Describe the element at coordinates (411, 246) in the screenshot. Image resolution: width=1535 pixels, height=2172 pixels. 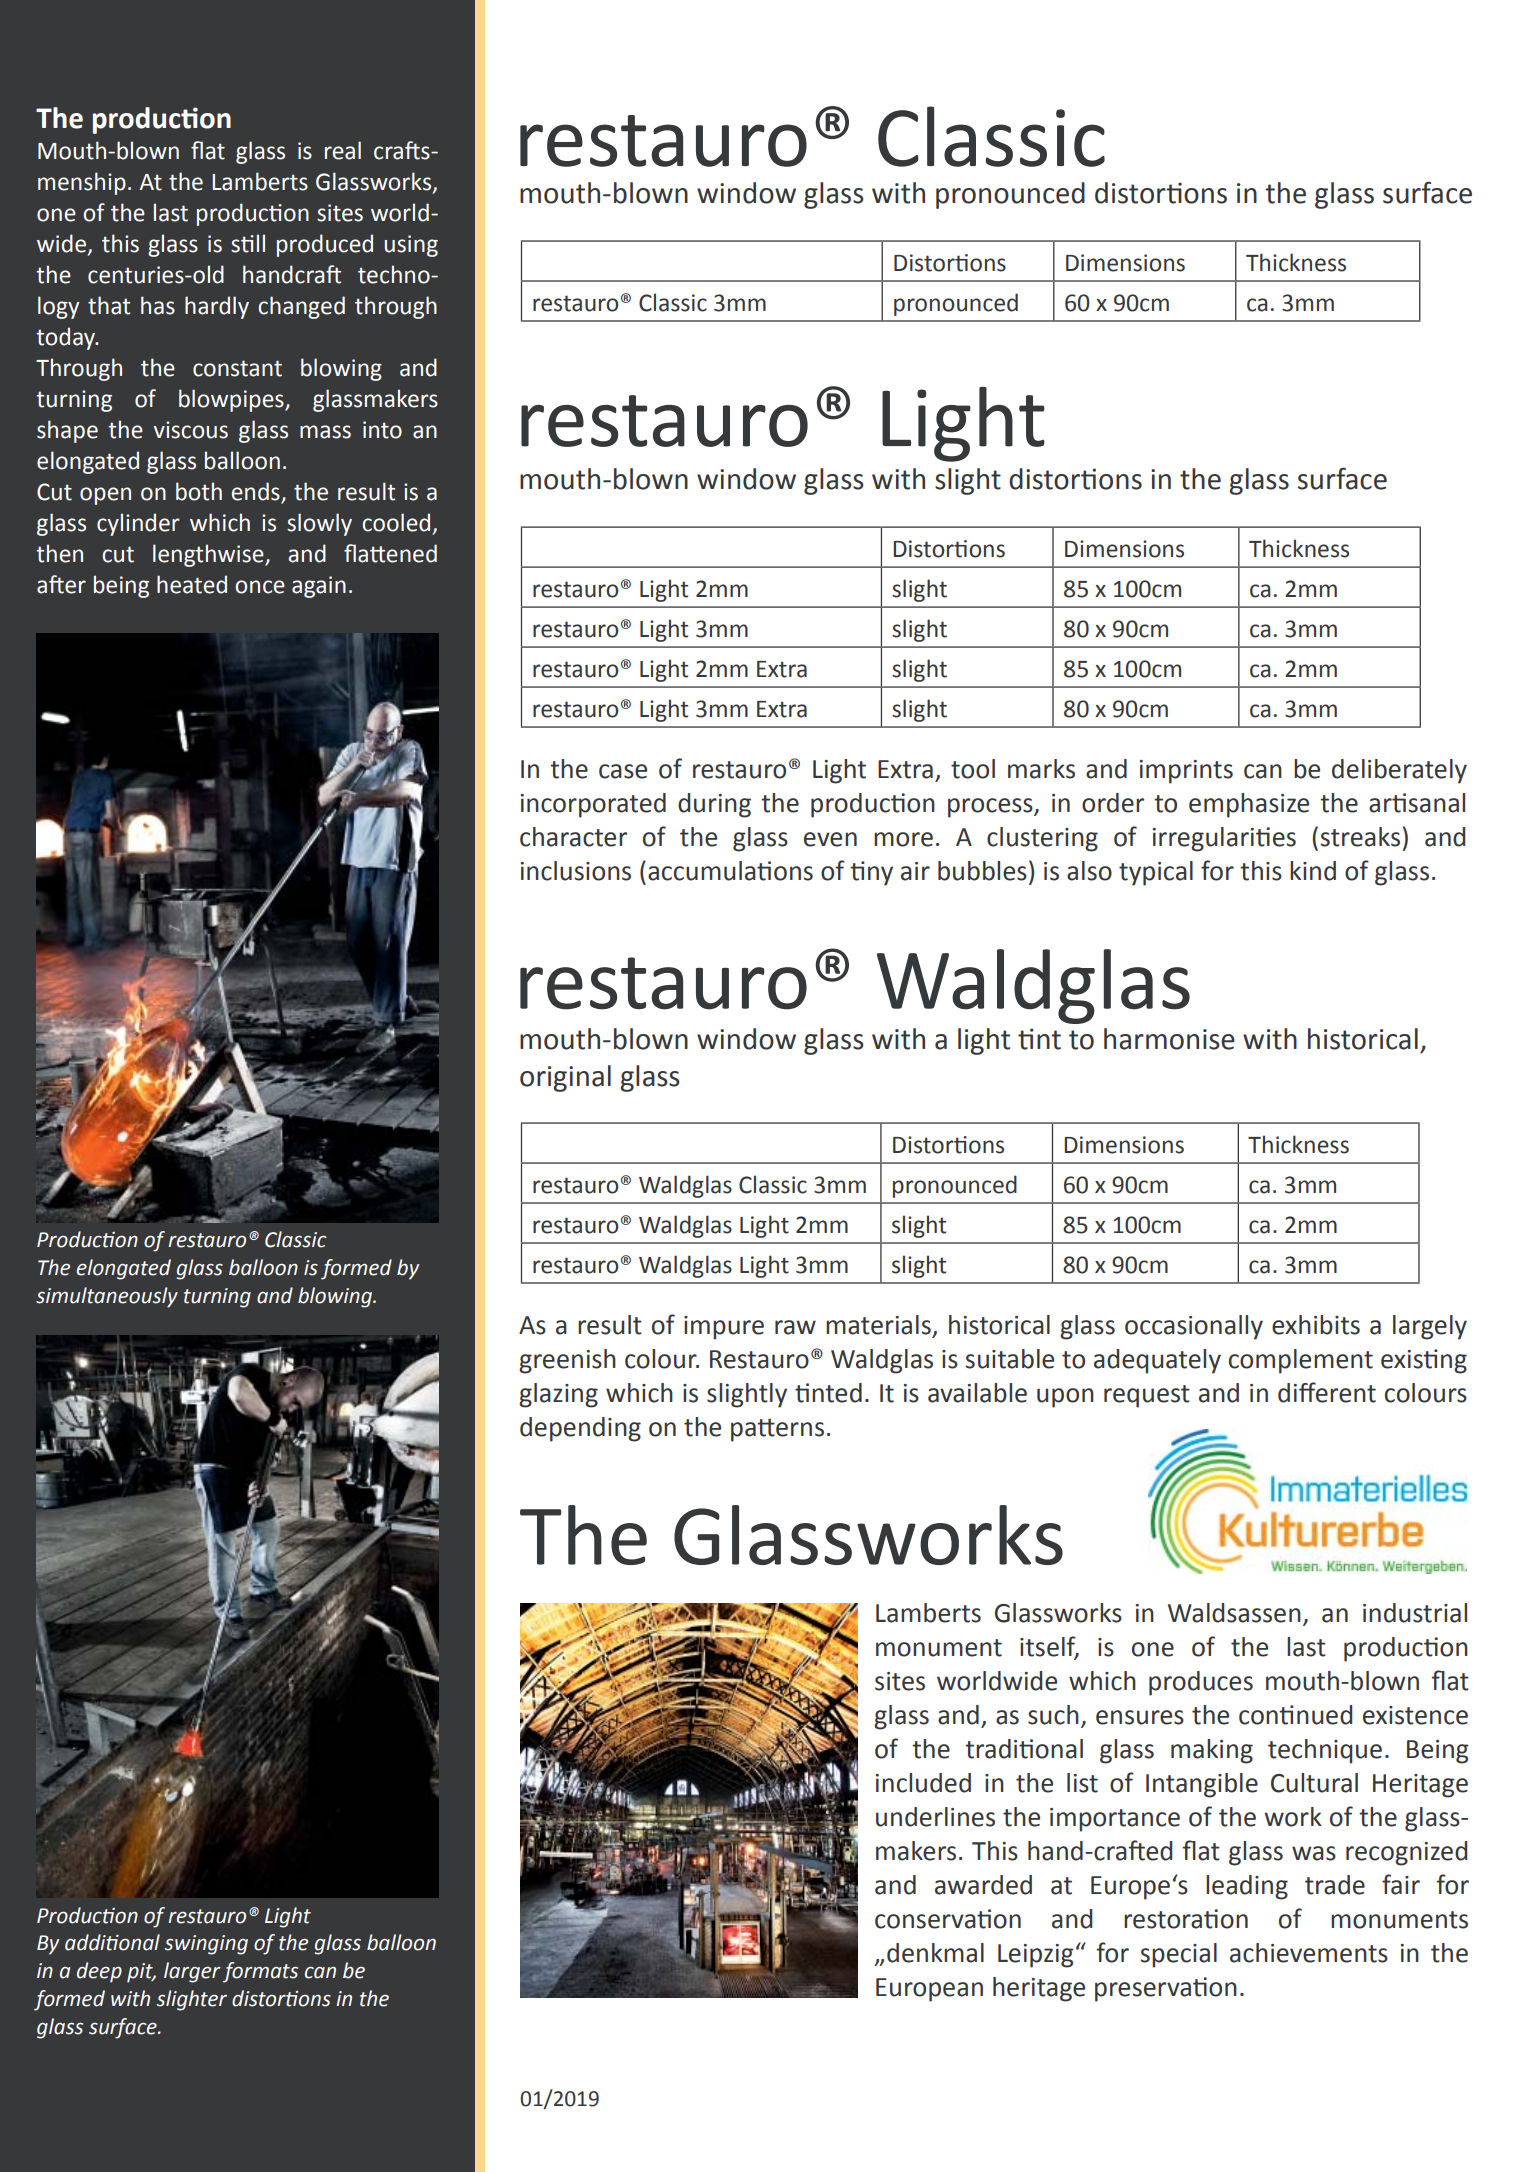
I see `using` at that location.
